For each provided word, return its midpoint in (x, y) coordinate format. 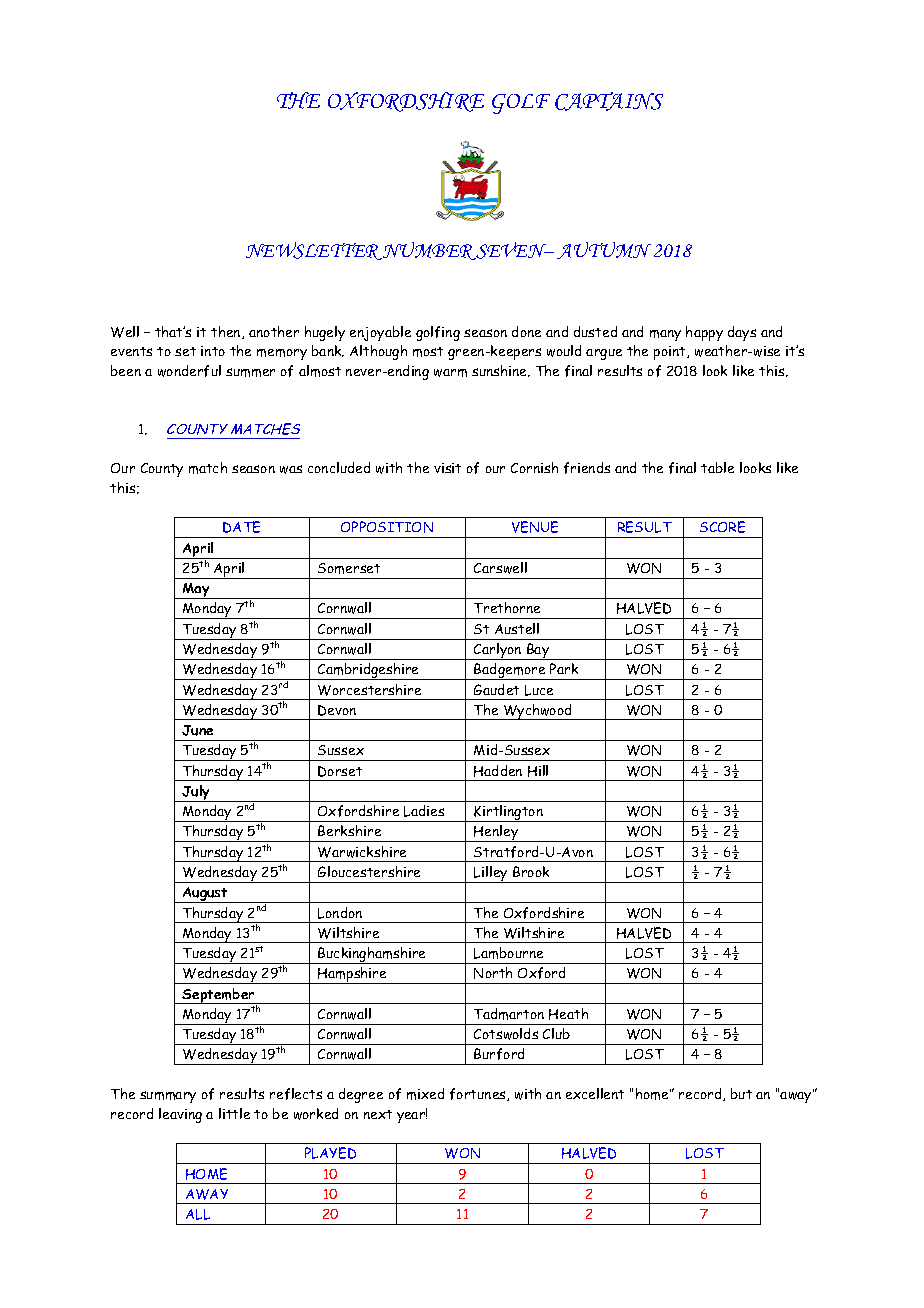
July (196, 793)
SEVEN (511, 251)
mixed (425, 1094)
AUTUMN (604, 250)
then (227, 332)
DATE (241, 527)
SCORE (722, 527)
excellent (595, 1093)
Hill (538, 771)
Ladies (424, 811)
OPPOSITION (387, 527)
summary (168, 1097)
